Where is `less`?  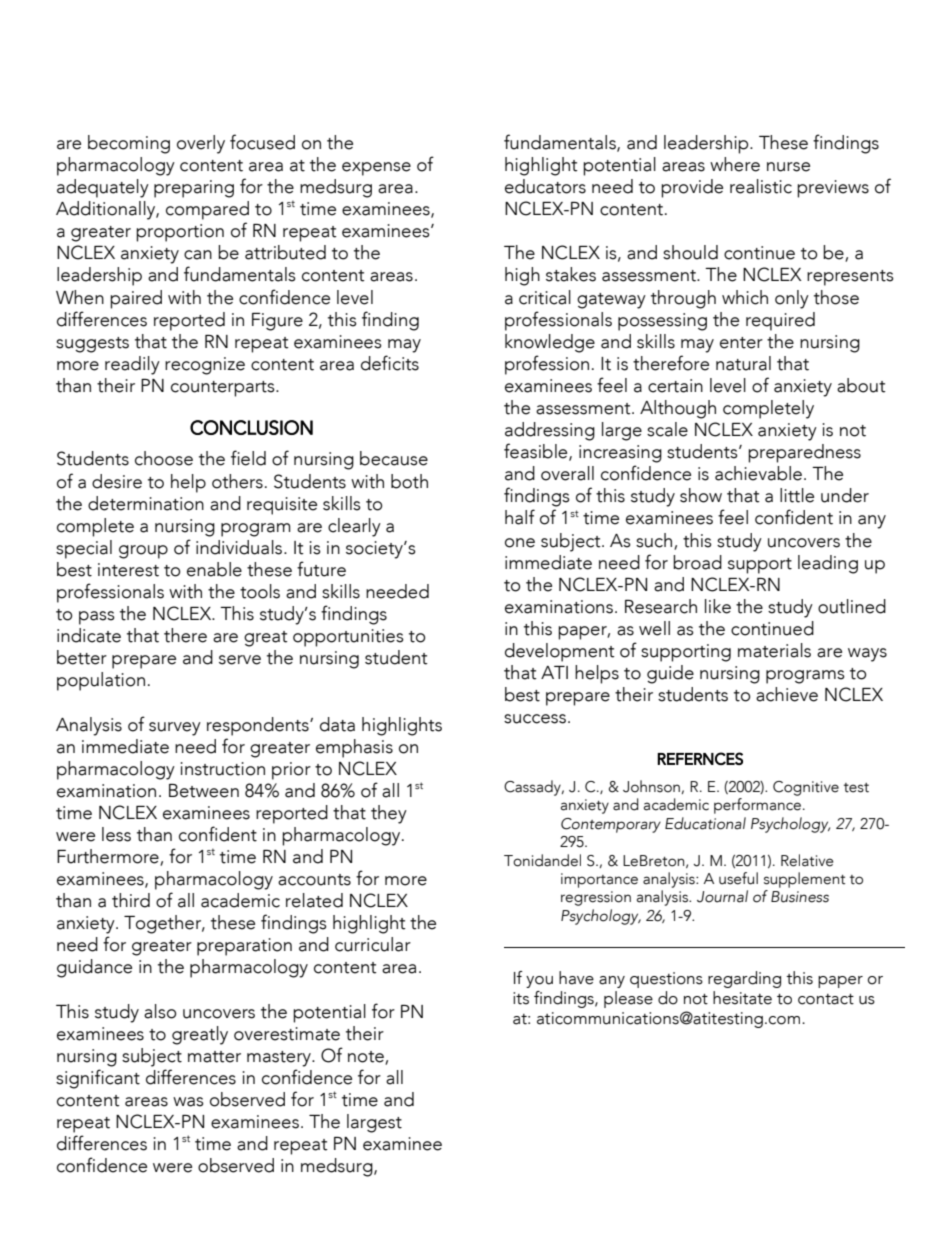 less is located at coordinates (116, 834).
